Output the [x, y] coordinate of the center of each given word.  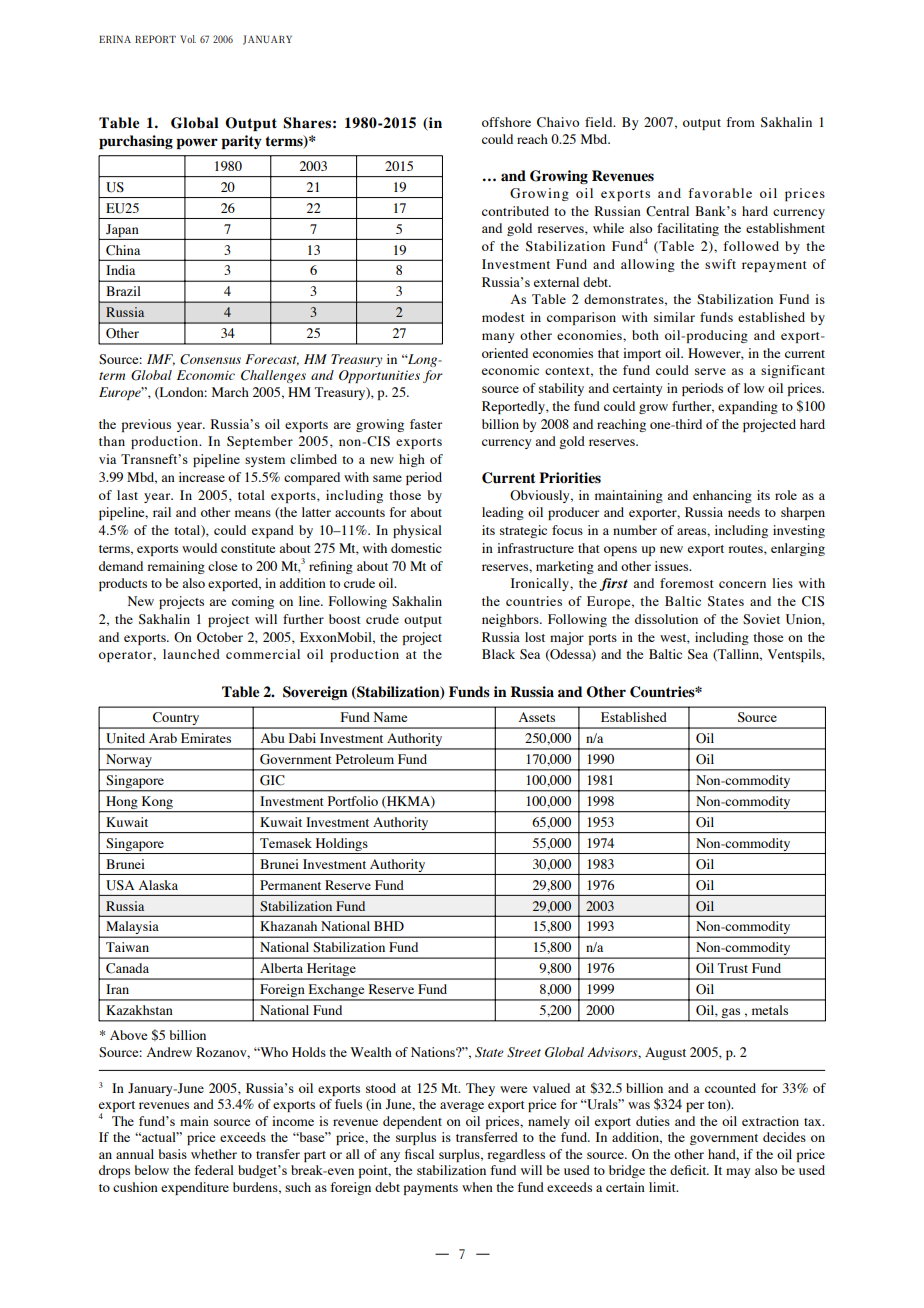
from [740, 122]
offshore [506, 122]
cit [700, 1170]
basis [172, 1154]
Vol [188, 39]
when [477, 1187]
